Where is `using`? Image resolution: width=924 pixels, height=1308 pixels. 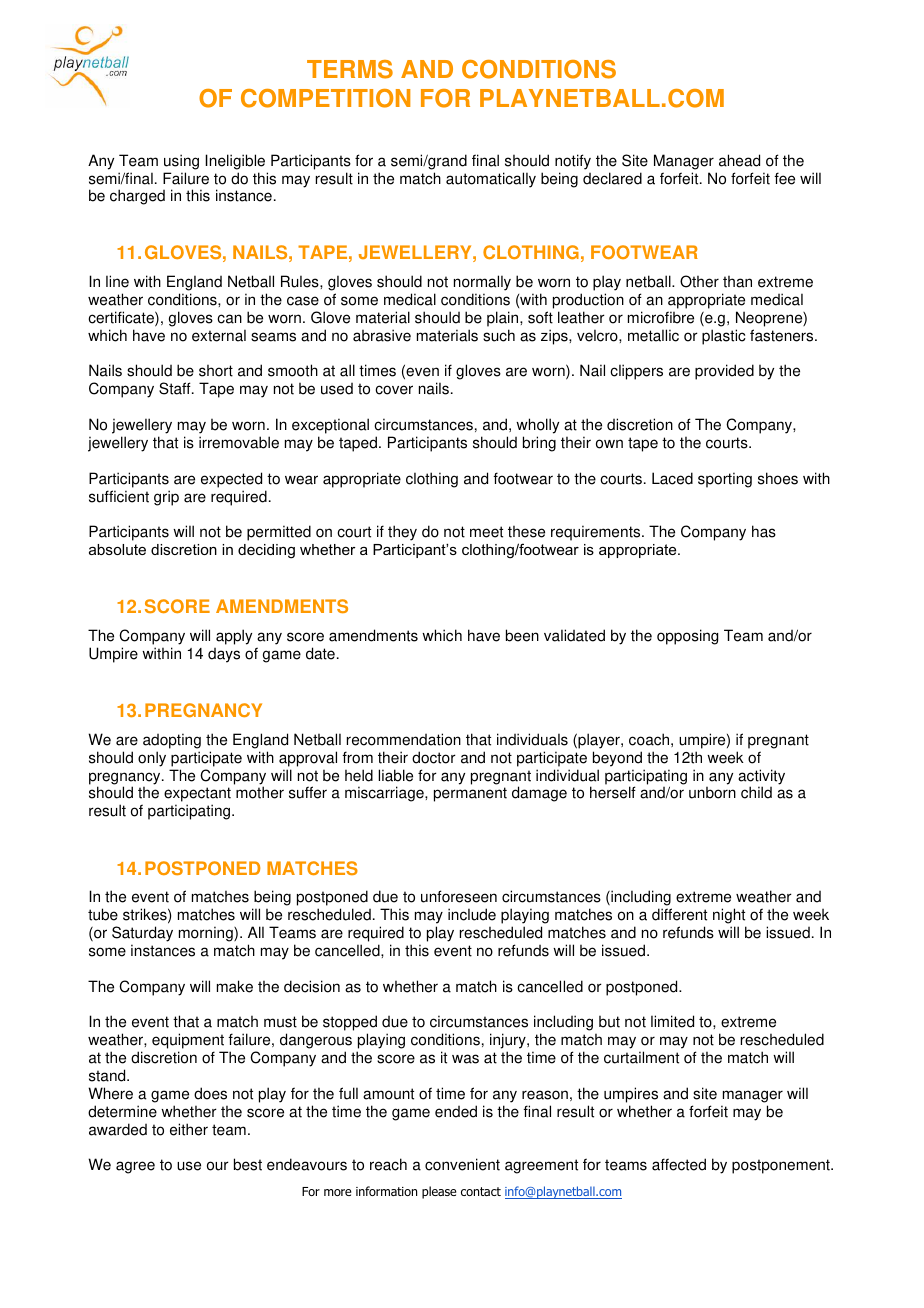 using is located at coordinates (181, 162).
